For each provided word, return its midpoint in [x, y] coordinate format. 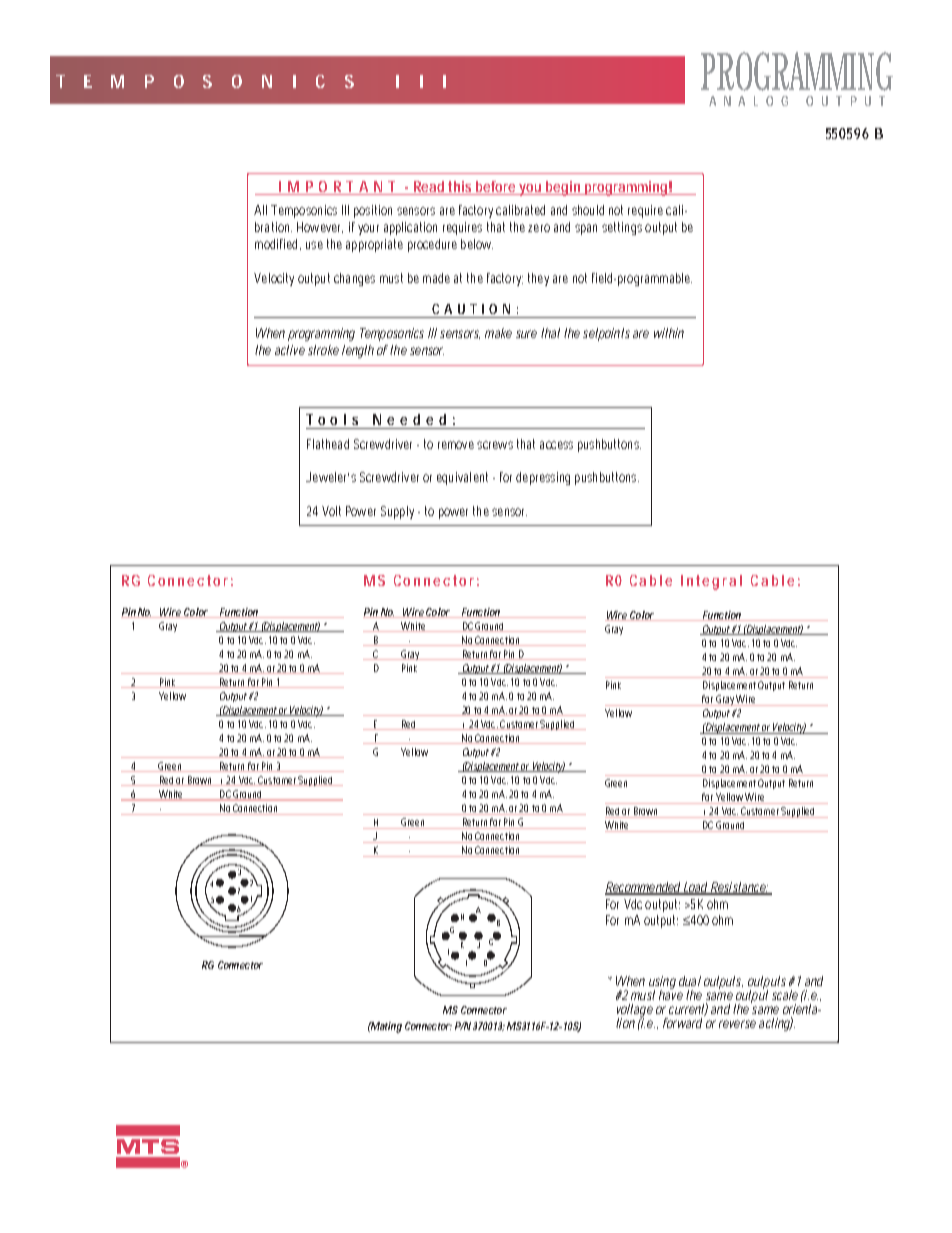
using [662, 984]
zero [539, 228]
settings [622, 228]
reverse [737, 1024]
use [314, 245]
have [671, 994]
